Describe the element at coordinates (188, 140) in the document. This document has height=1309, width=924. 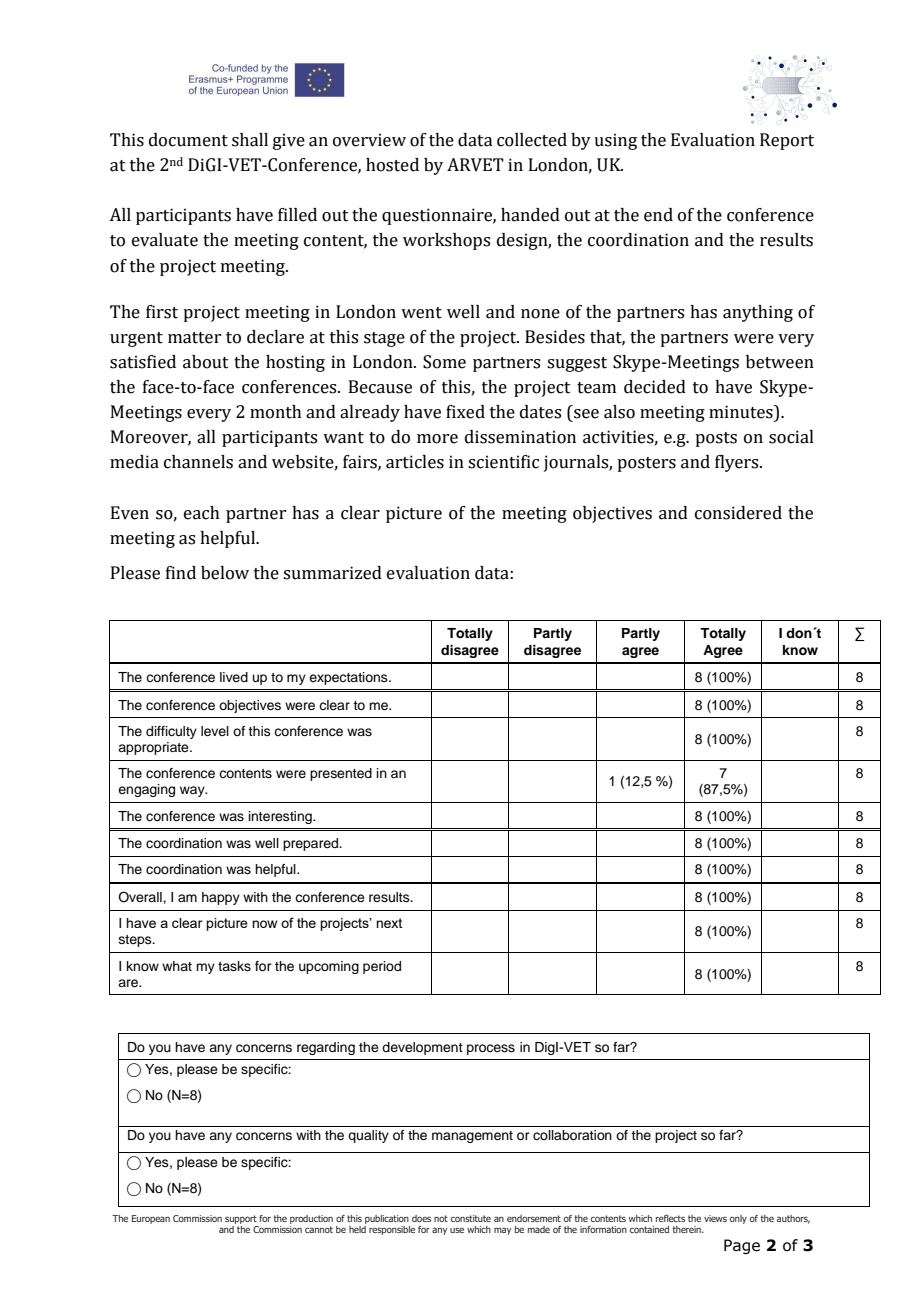
I see `document` at that location.
